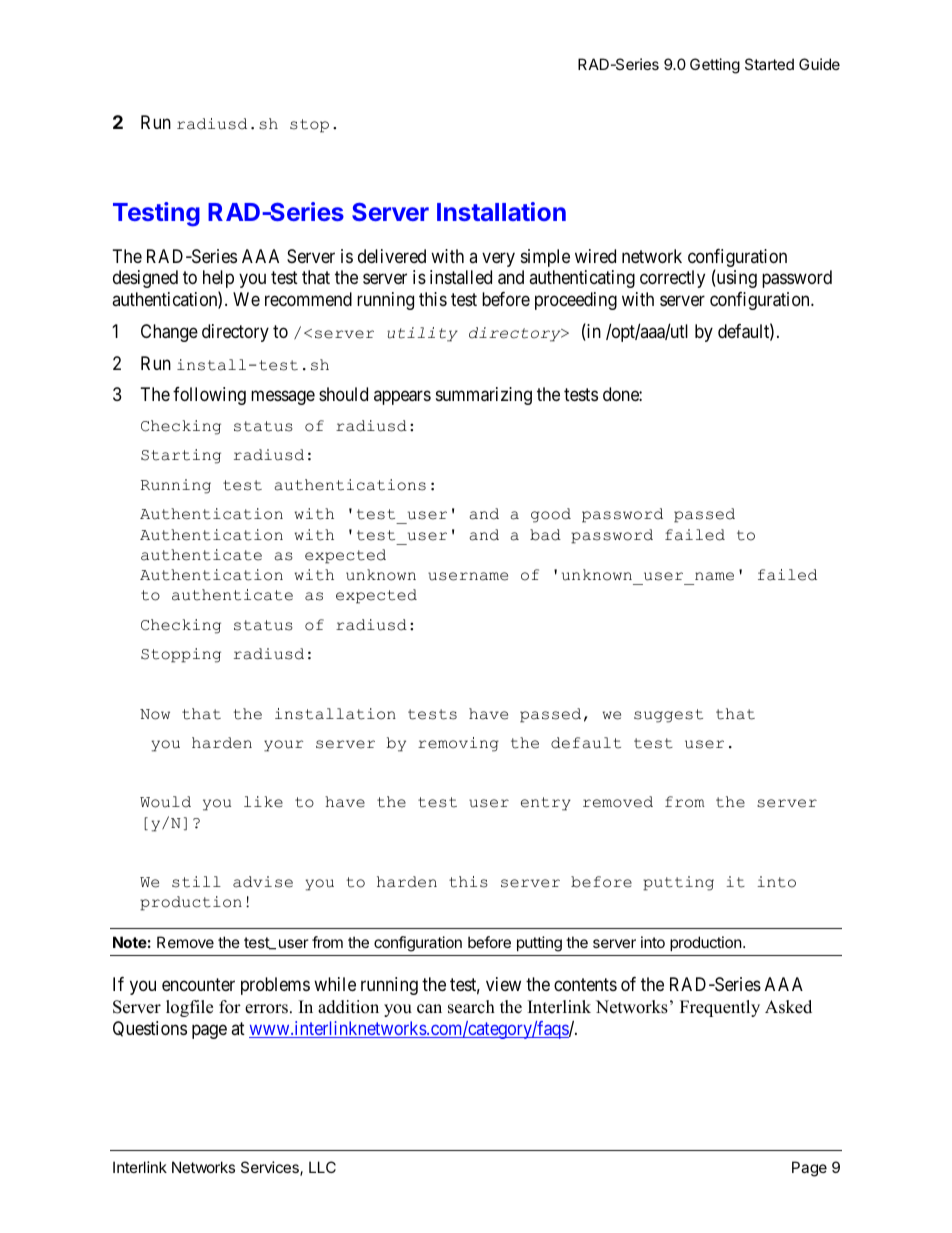 The image size is (952, 1233). I want to click on following, so click(209, 396).
